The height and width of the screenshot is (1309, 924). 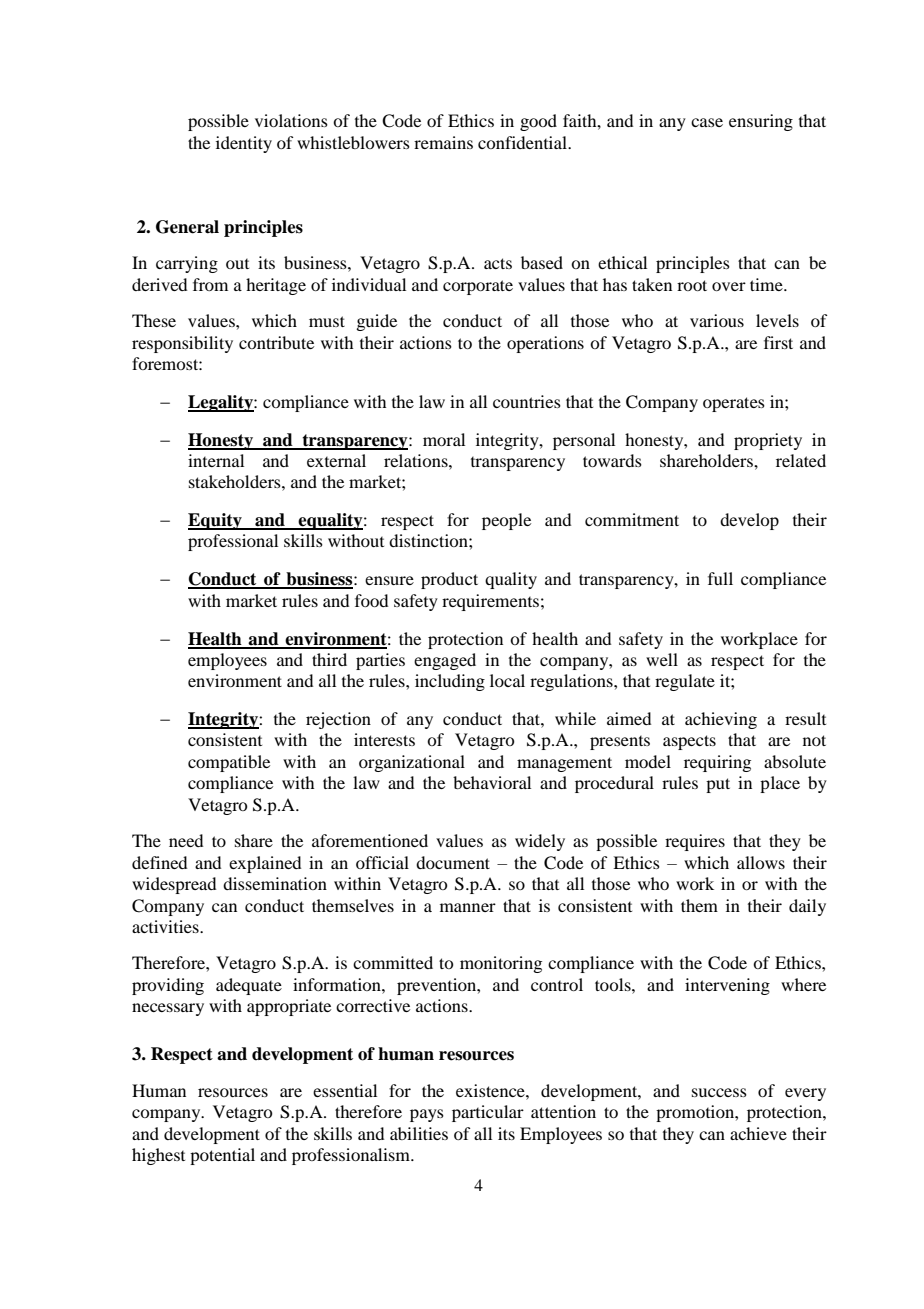 I want to click on particular, so click(x=488, y=1113).
